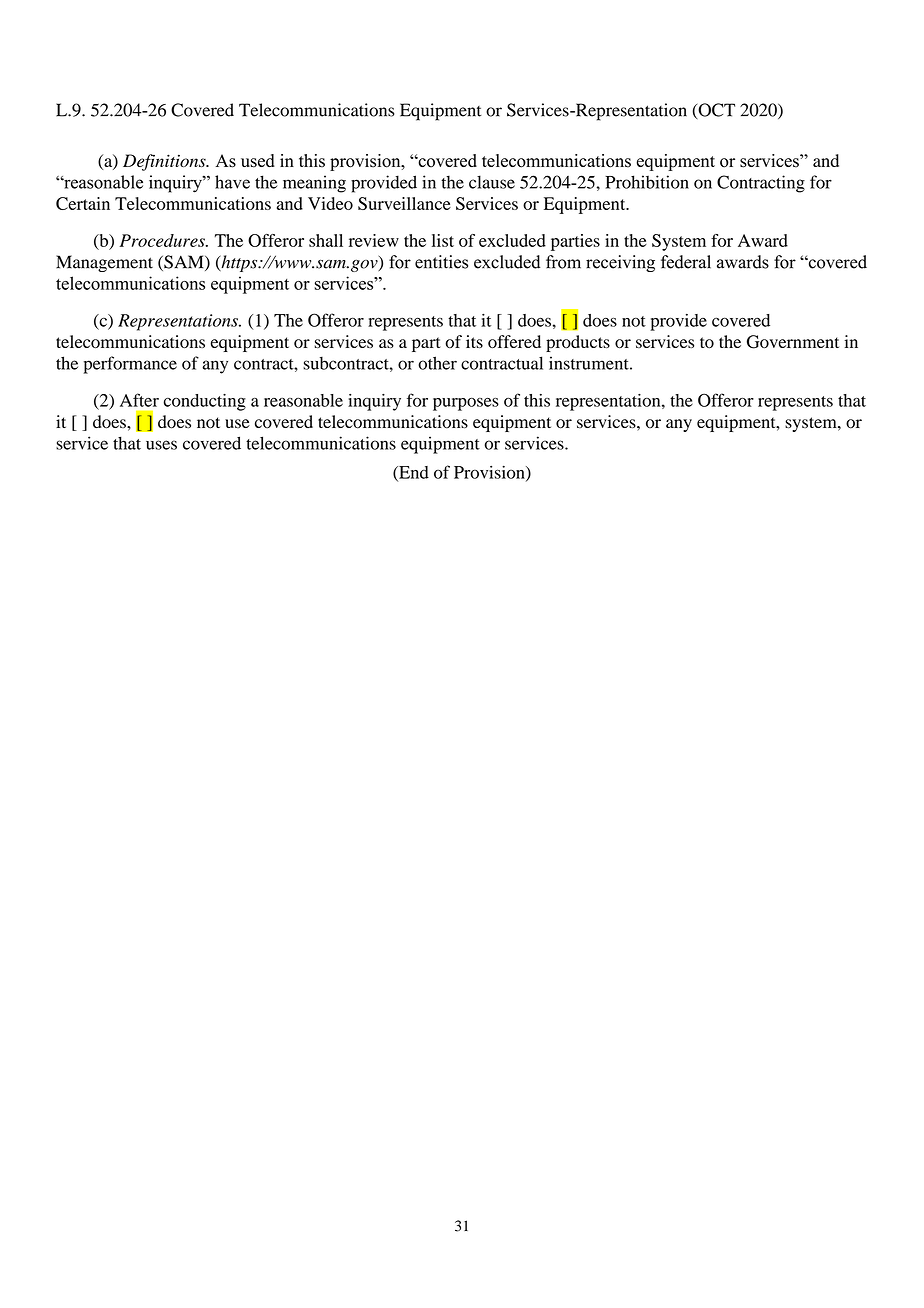 This screenshot has width=924, height=1308. Describe the element at coordinates (104, 263) in the screenshot. I see `Management` at that location.
